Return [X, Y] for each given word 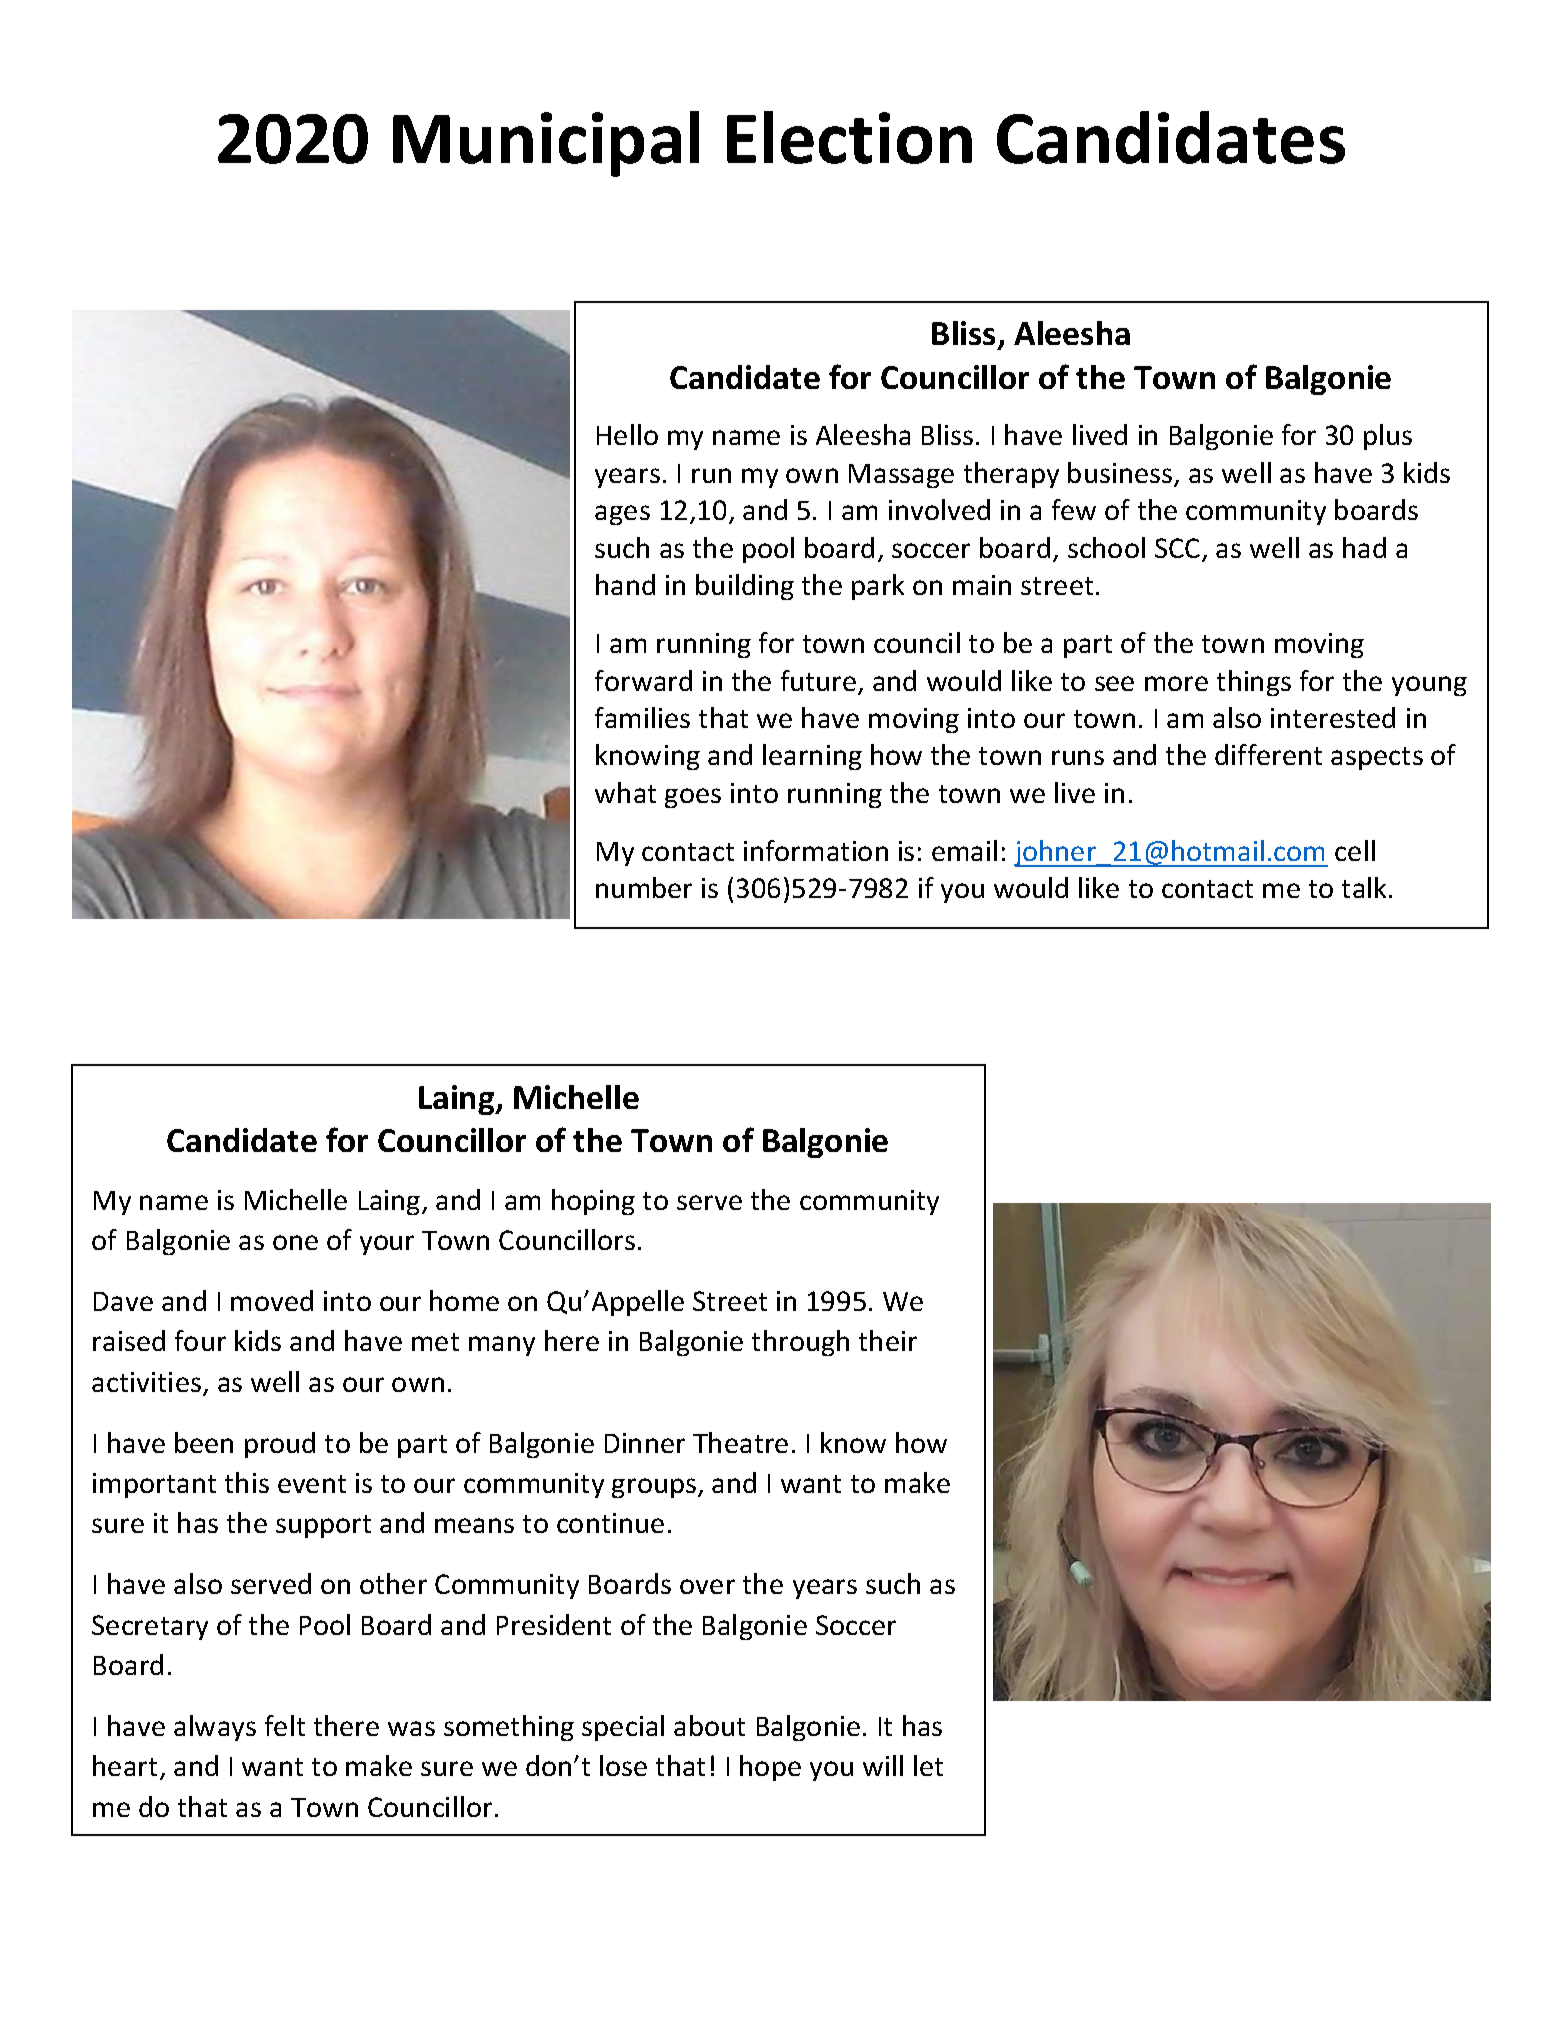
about [709, 1725]
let [928, 1765]
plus [1388, 437]
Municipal [546, 144]
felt [285, 1725]
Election [849, 137]
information [816, 850]
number [644, 887]
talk [1366, 887]
